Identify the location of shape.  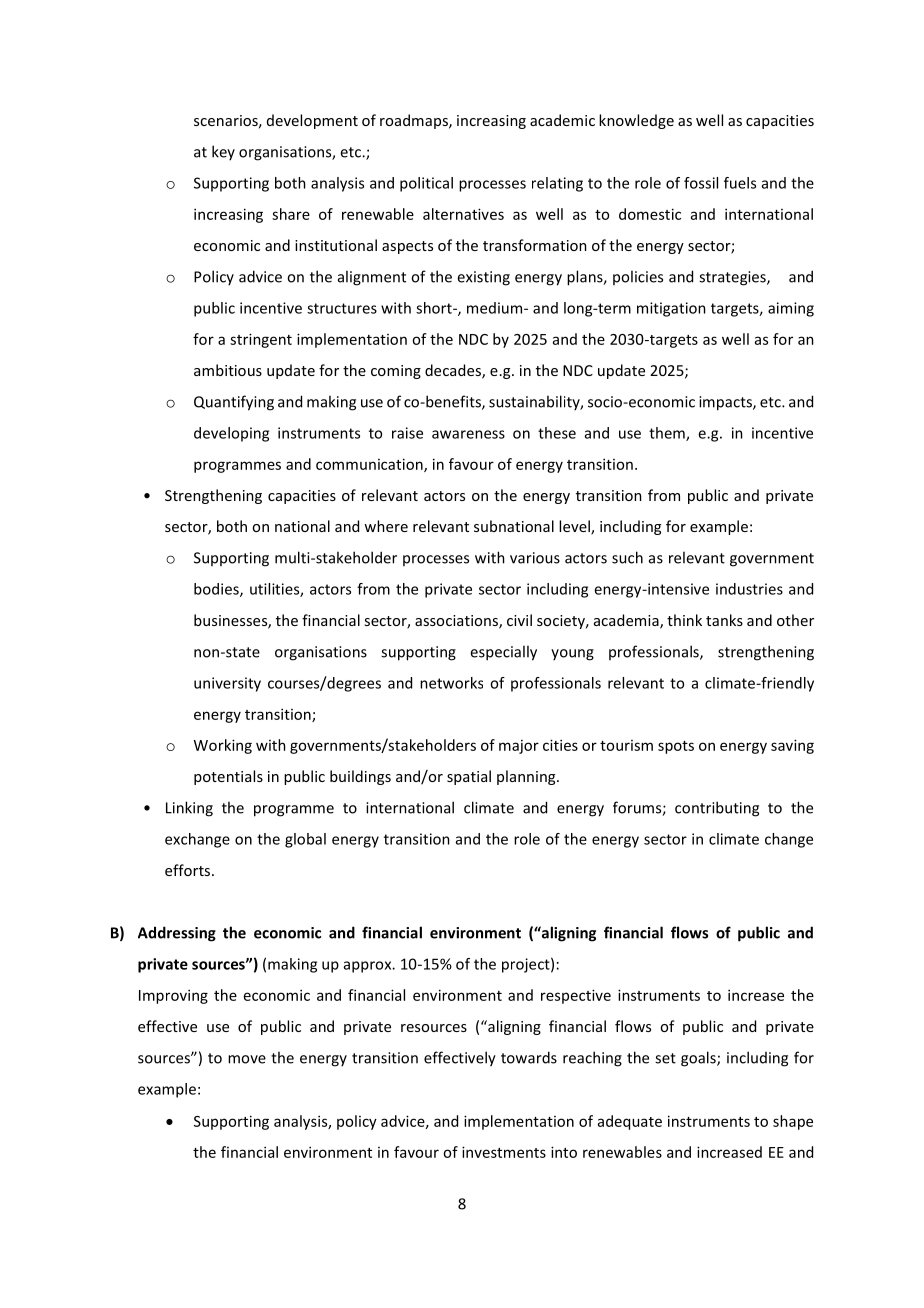
(793, 1122).
